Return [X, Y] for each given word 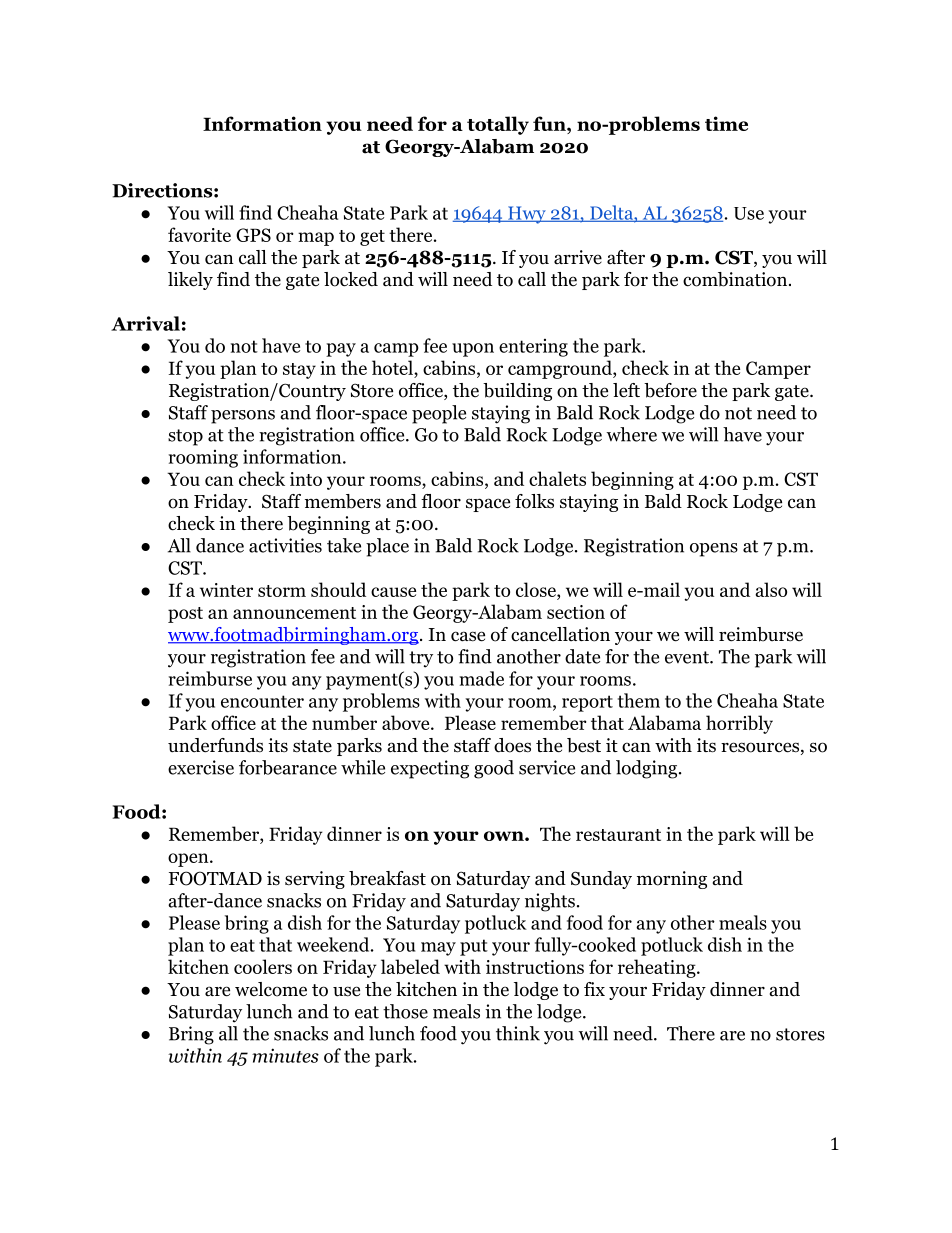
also [771, 589]
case [468, 636]
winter [226, 590]
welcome [271, 989]
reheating [657, 968]
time [726, 123]
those [405, 1011]
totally [498, 125]
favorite [199, 234]
